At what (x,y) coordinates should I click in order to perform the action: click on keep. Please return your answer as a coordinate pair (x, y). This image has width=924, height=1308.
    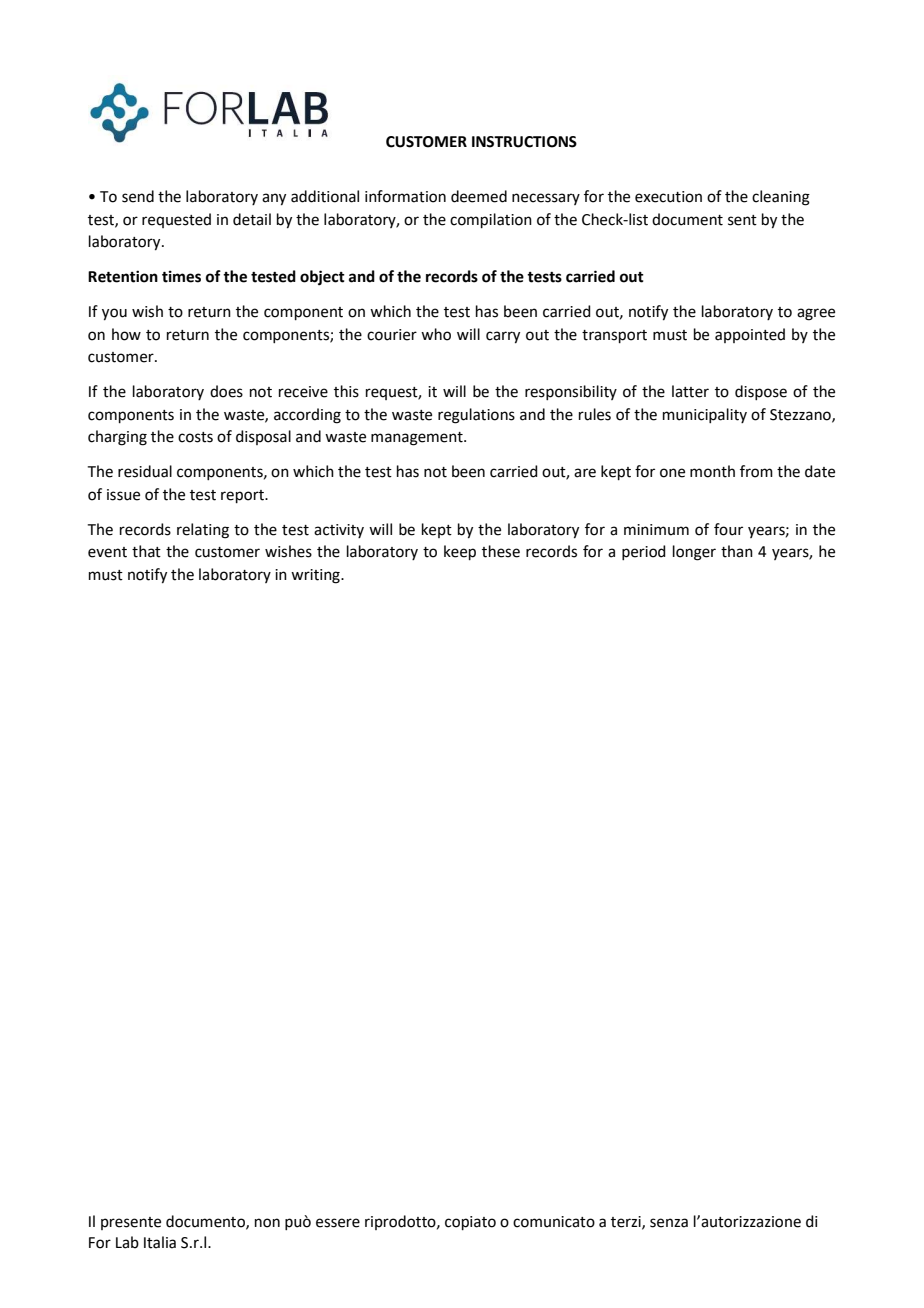
    Looking at the image, I should click on (460, 552).
